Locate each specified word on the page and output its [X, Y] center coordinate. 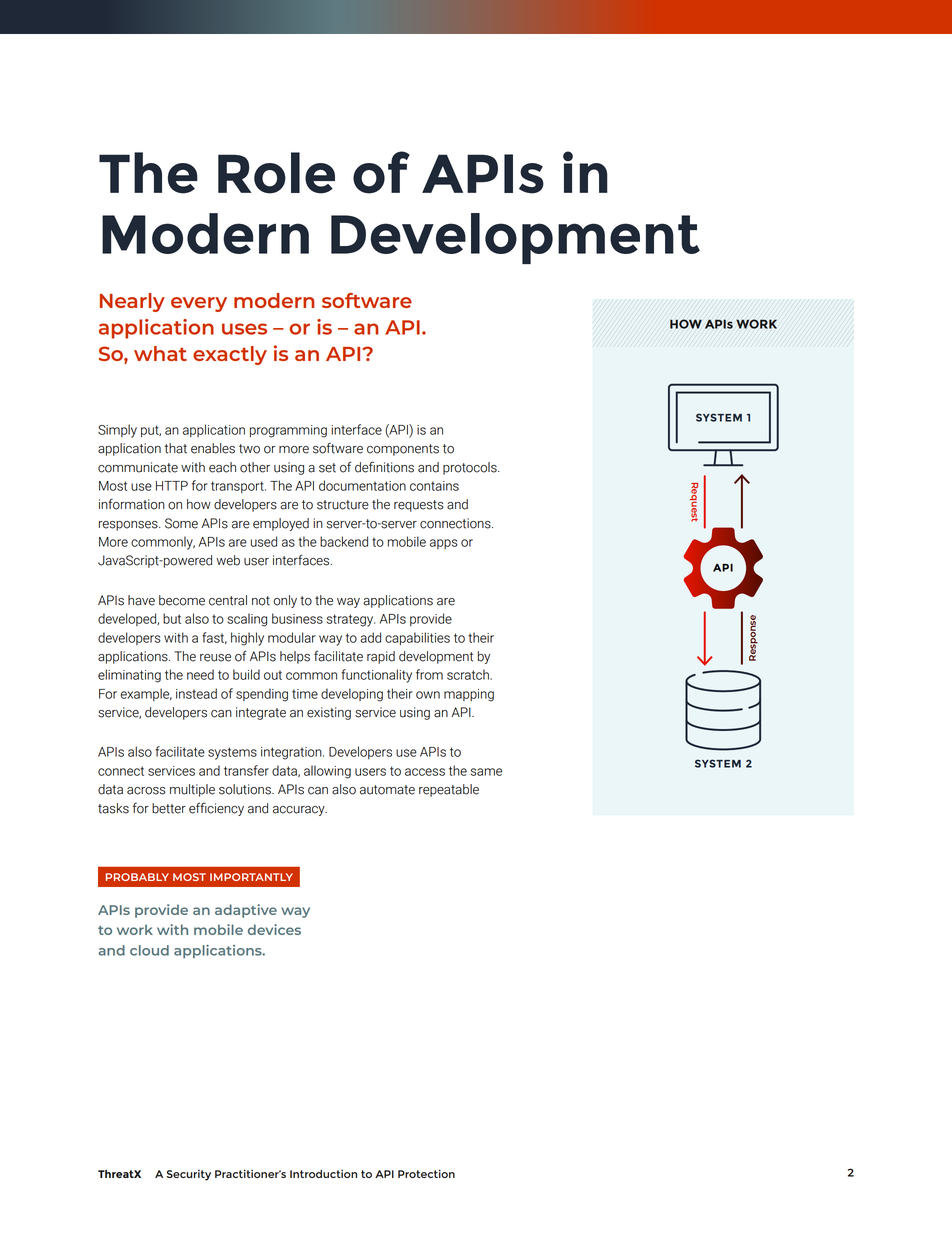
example [146, 694]
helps [295, 657]
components [403, 450]
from [429, 674]
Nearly [132, 302]
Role [276, 173]
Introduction [323, 1174]
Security [189, 1175]
